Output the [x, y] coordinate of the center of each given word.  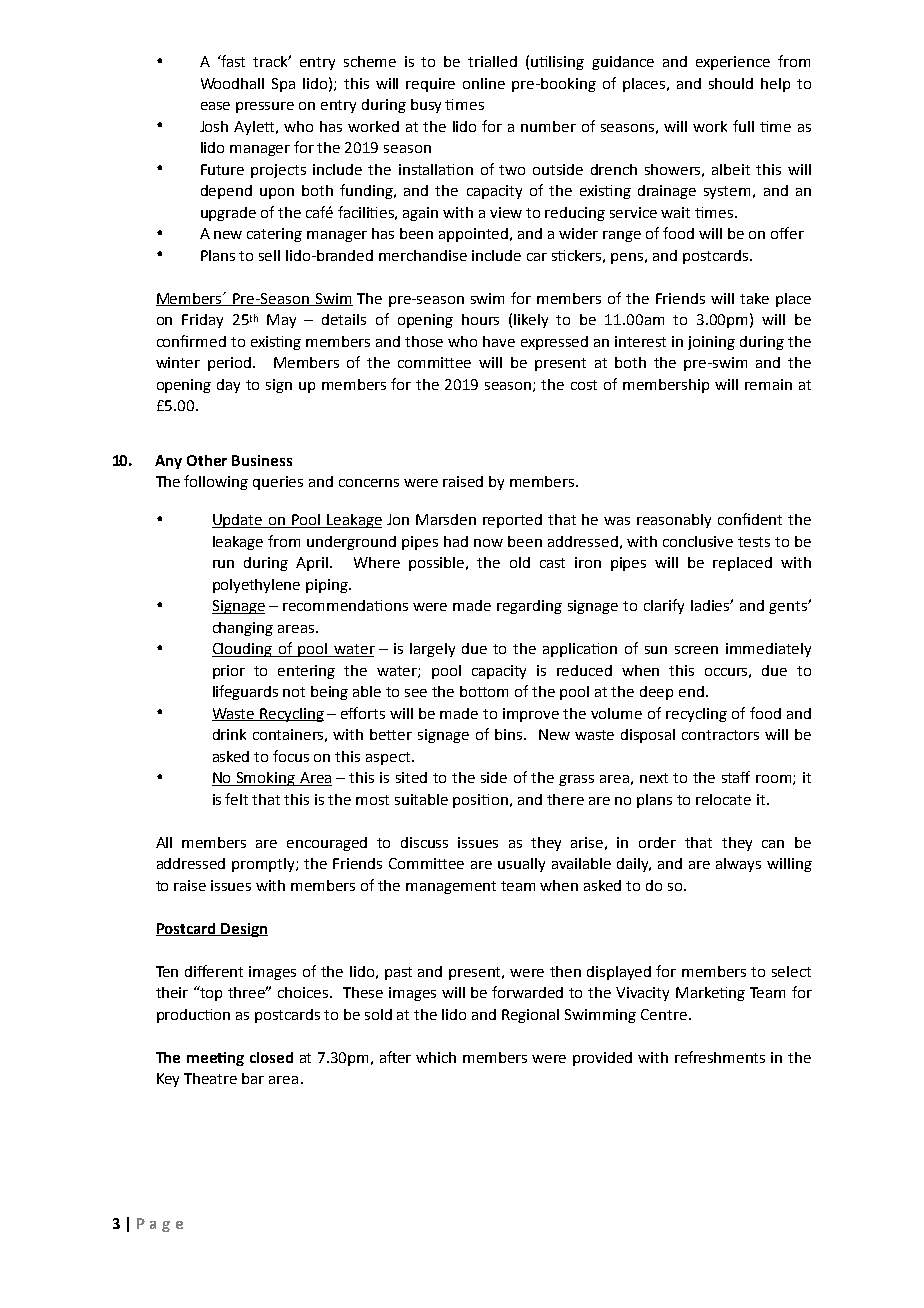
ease [215, 106]
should [731, 83]
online [484, 83]
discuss [424, 842]
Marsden [446, 519]
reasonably [674, 521]
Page [160, 1225]
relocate [723, 799]
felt [236, 799]
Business [262, 460]
